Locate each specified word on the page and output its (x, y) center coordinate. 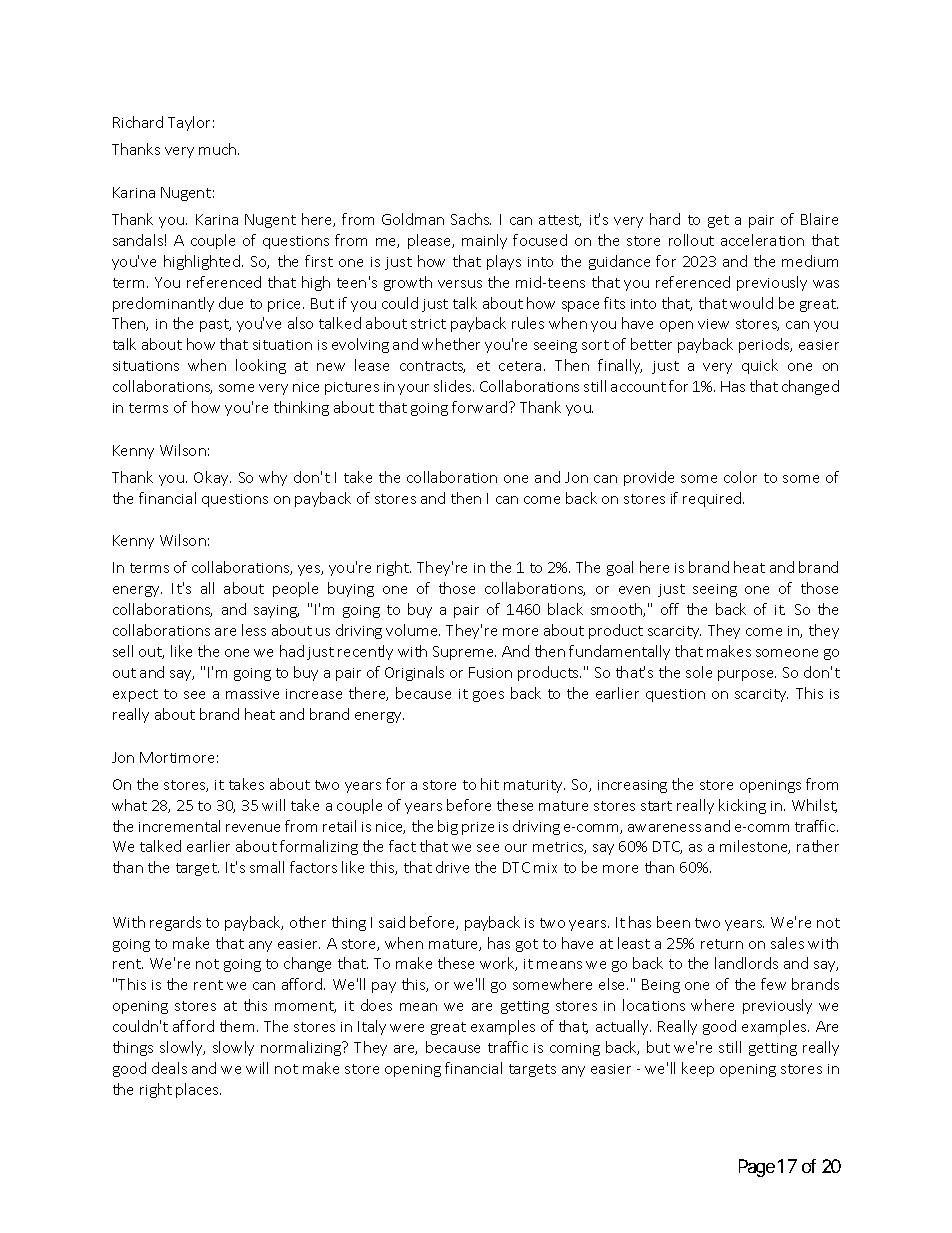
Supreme (464, 653)
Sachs (471, 219)
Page (757, 1168)
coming (575, 1049)
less (254, 630)
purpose (747, 675)
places (198, 1090)
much (219, 149)
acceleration (762, 240)
